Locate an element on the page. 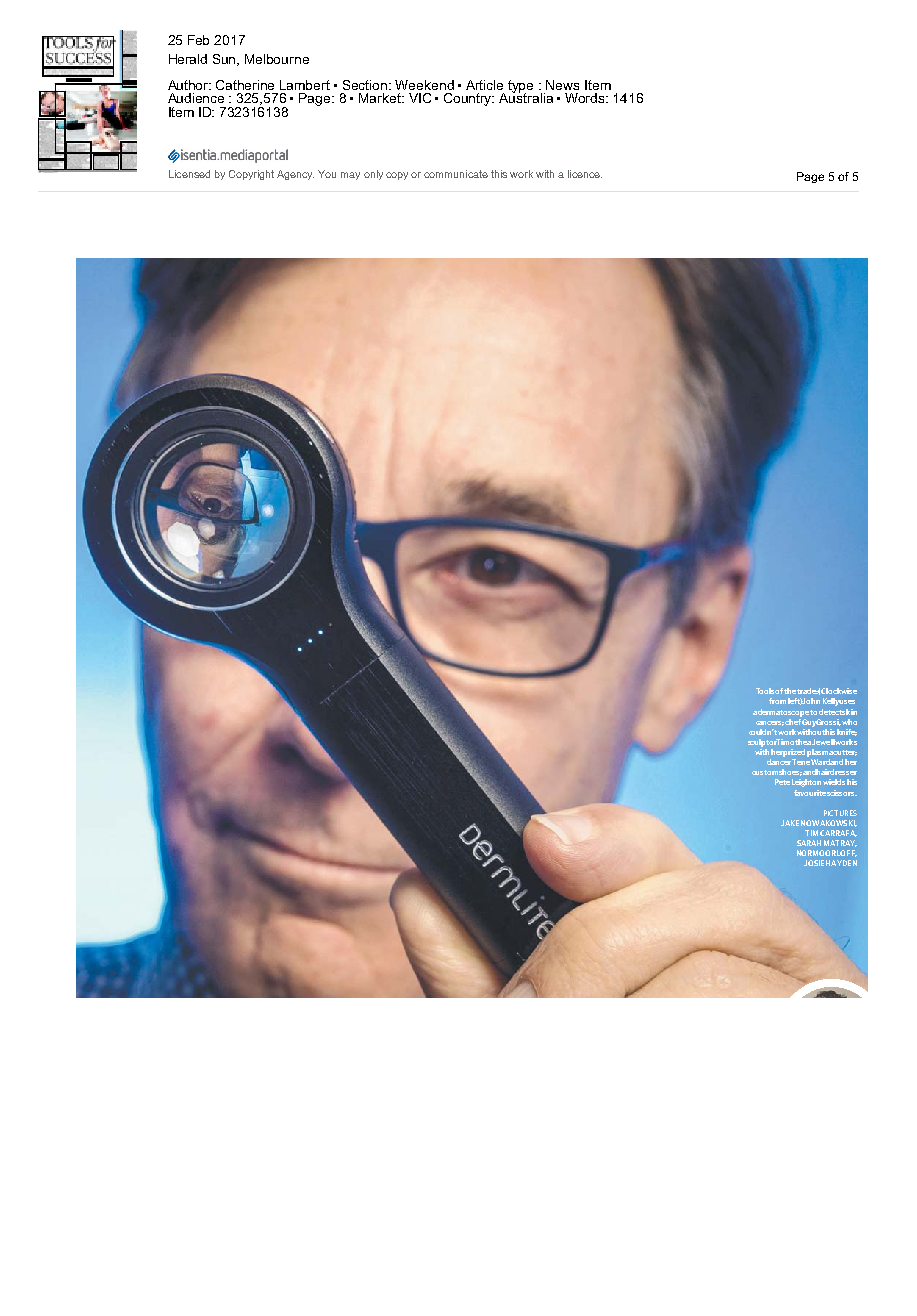 The image size is (917, 1316). chef is located at coordinates (793, 720).
